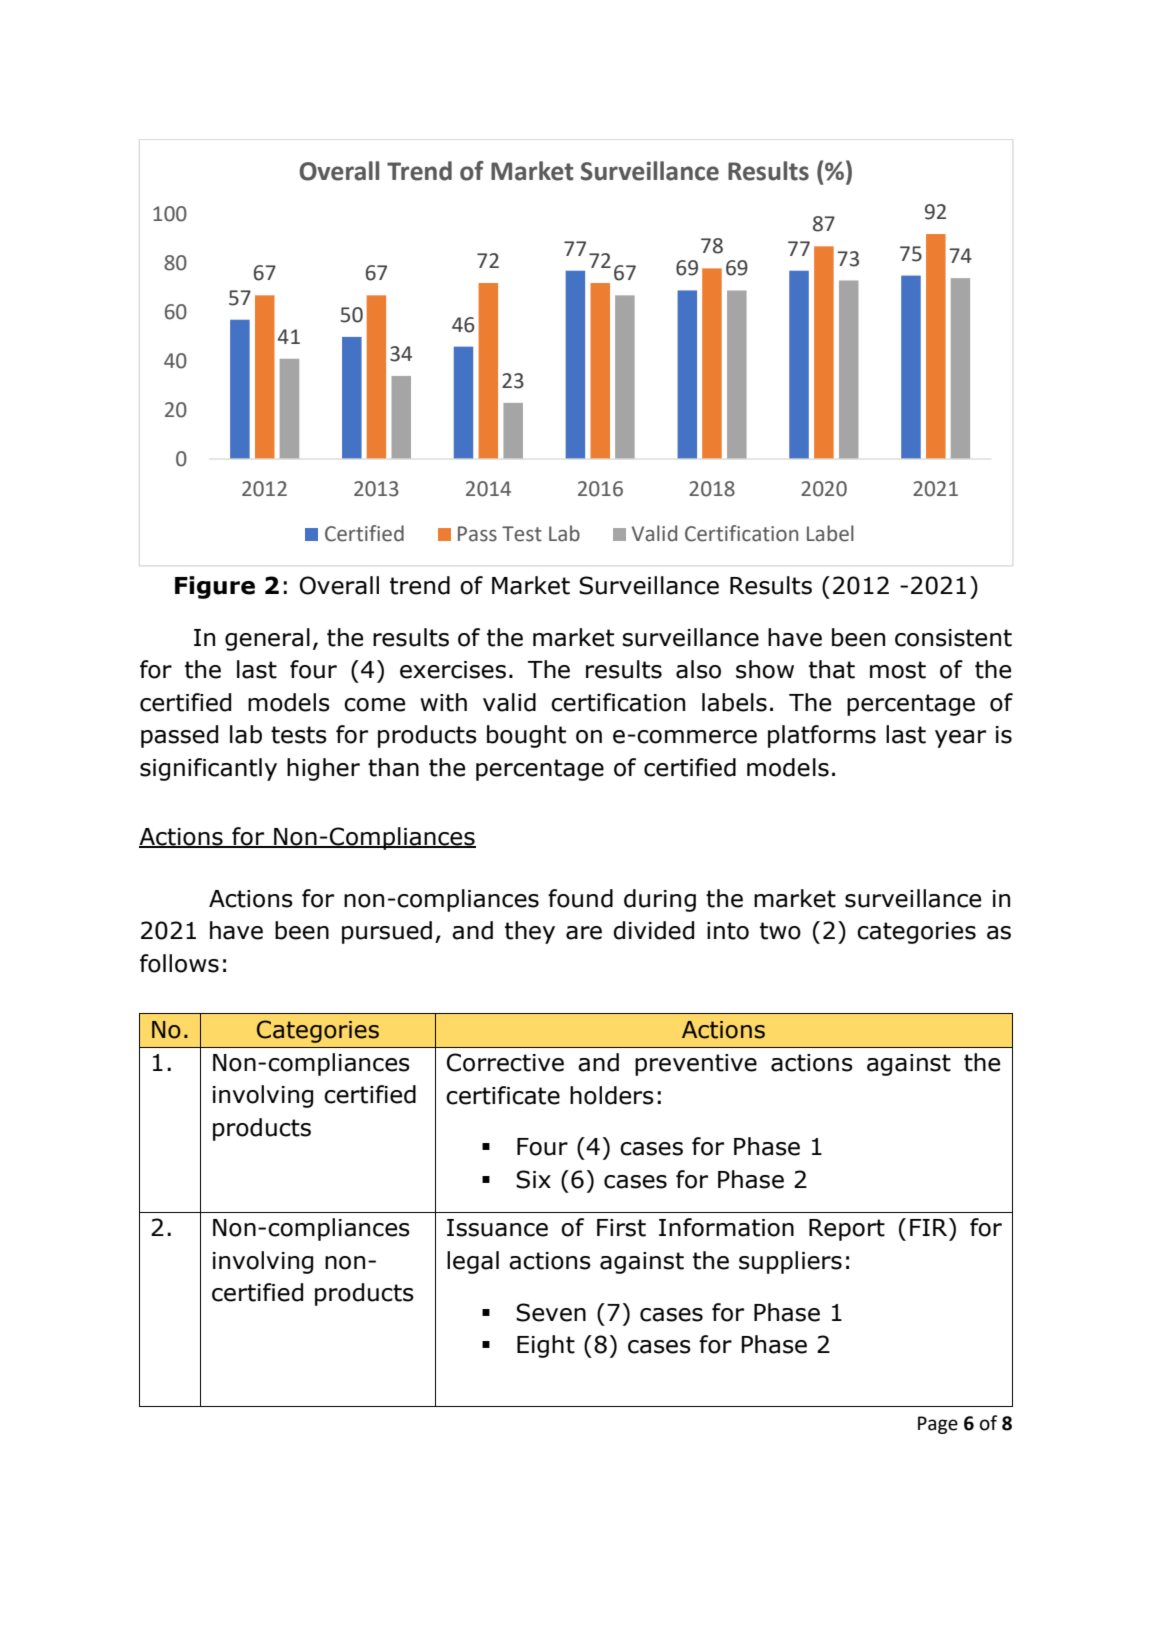 The width and height of the page is (1152, 1629). What do you see at coordinates (551, 1312) in the page?
I see `Seven` at bounding box center [551, 1312].
